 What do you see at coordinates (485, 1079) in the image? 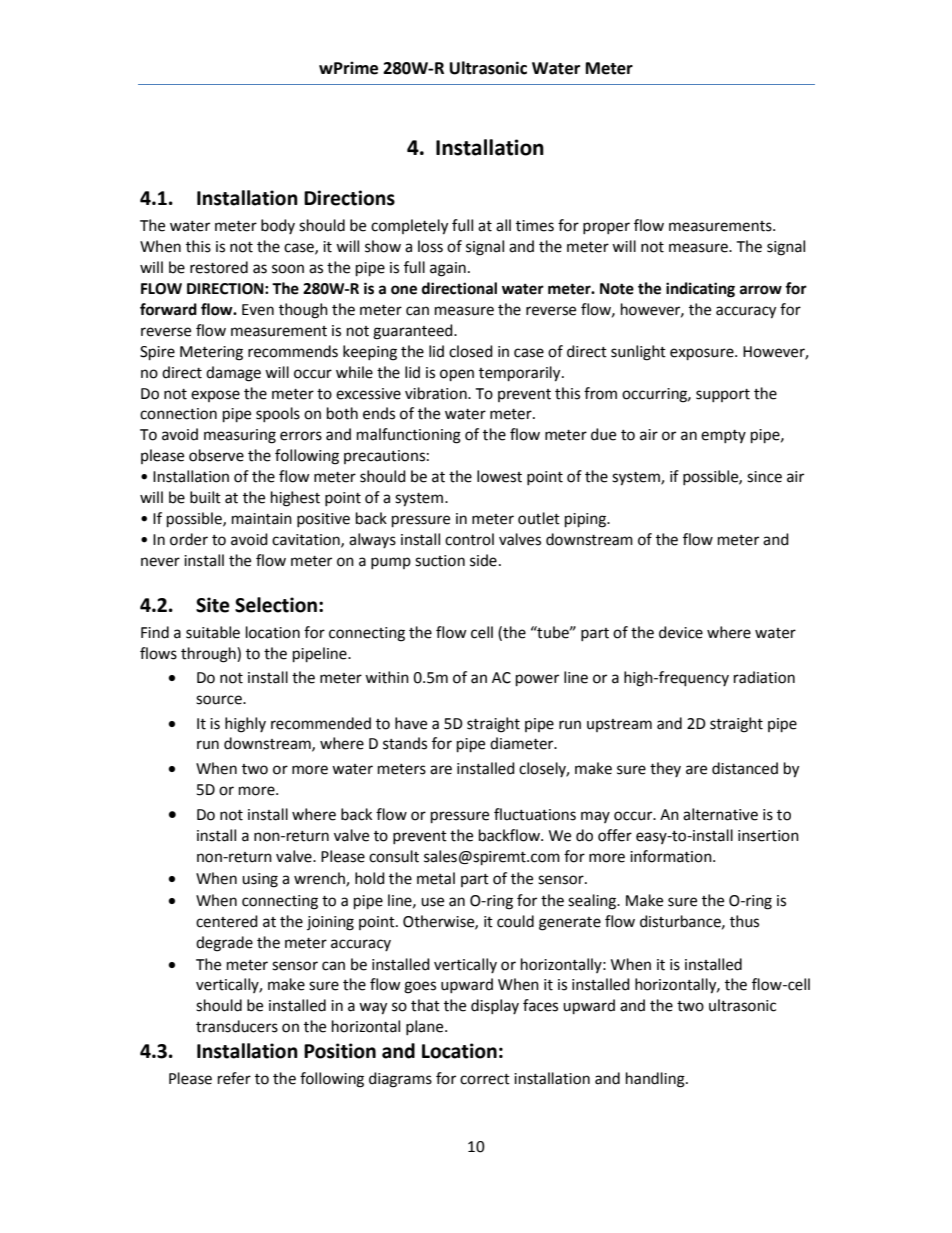
I see `correct` at bounding box center [485, 1079].
